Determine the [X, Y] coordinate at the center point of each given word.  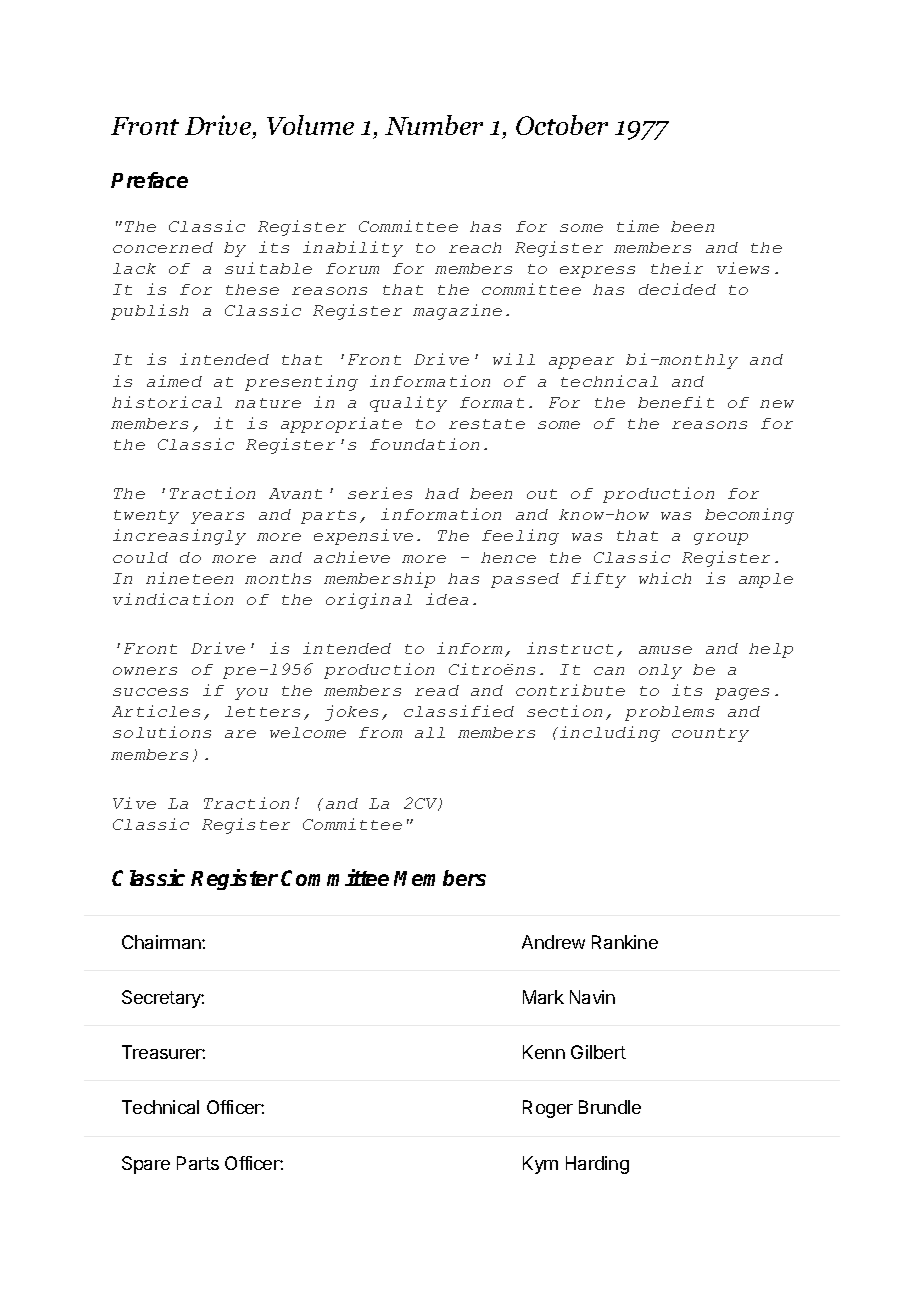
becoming [749, 516]
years [217, 518]
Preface [149, 180]
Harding [597, 1165]
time [638, 226]
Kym [540, 1165]
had [442, 493]
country [710, 735]
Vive [134, 803]
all [430, 732]
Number [434, 125]
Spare [146, 1165]
